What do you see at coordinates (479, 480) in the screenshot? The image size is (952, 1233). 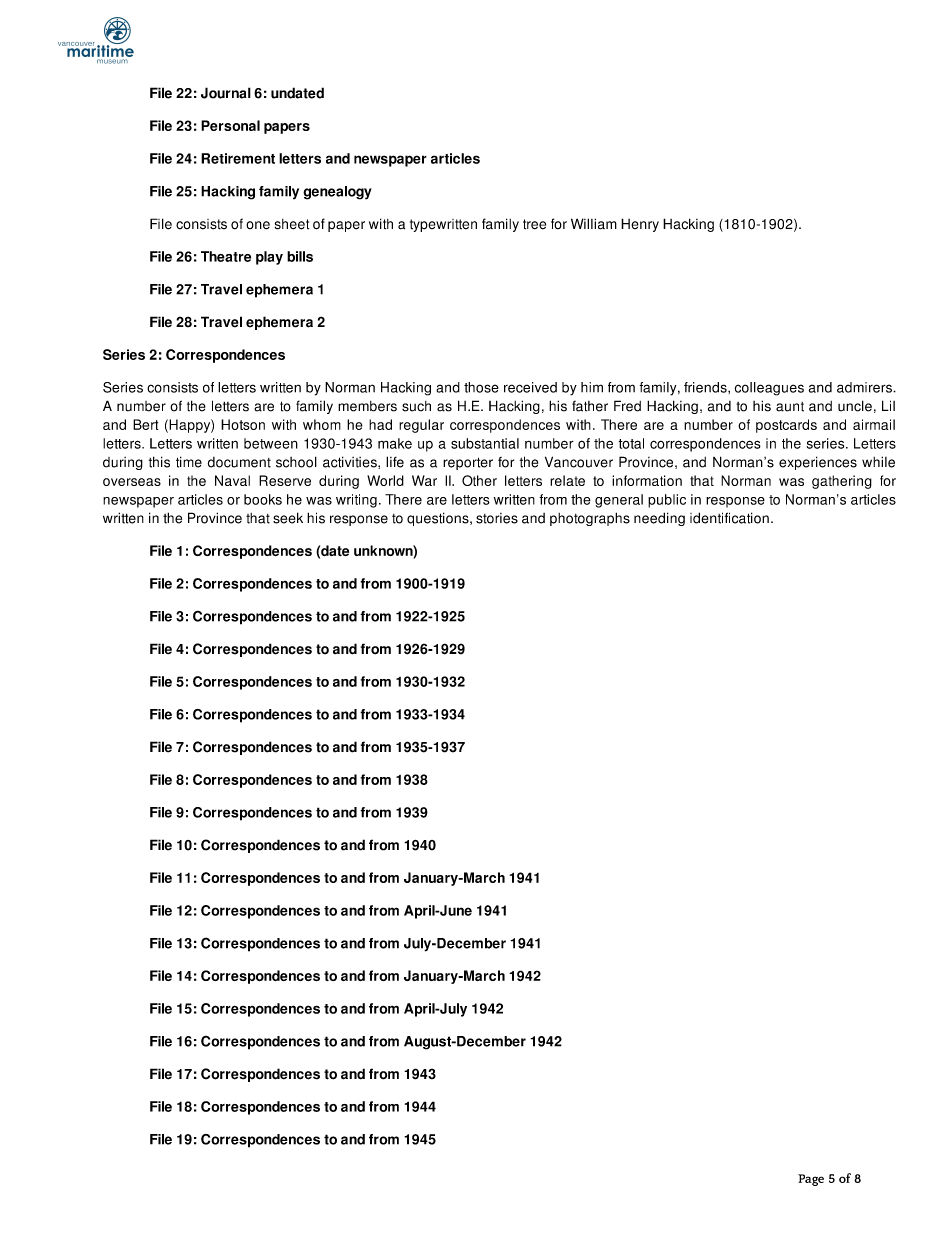 I see `Other` at bounding box center [479, 480].
